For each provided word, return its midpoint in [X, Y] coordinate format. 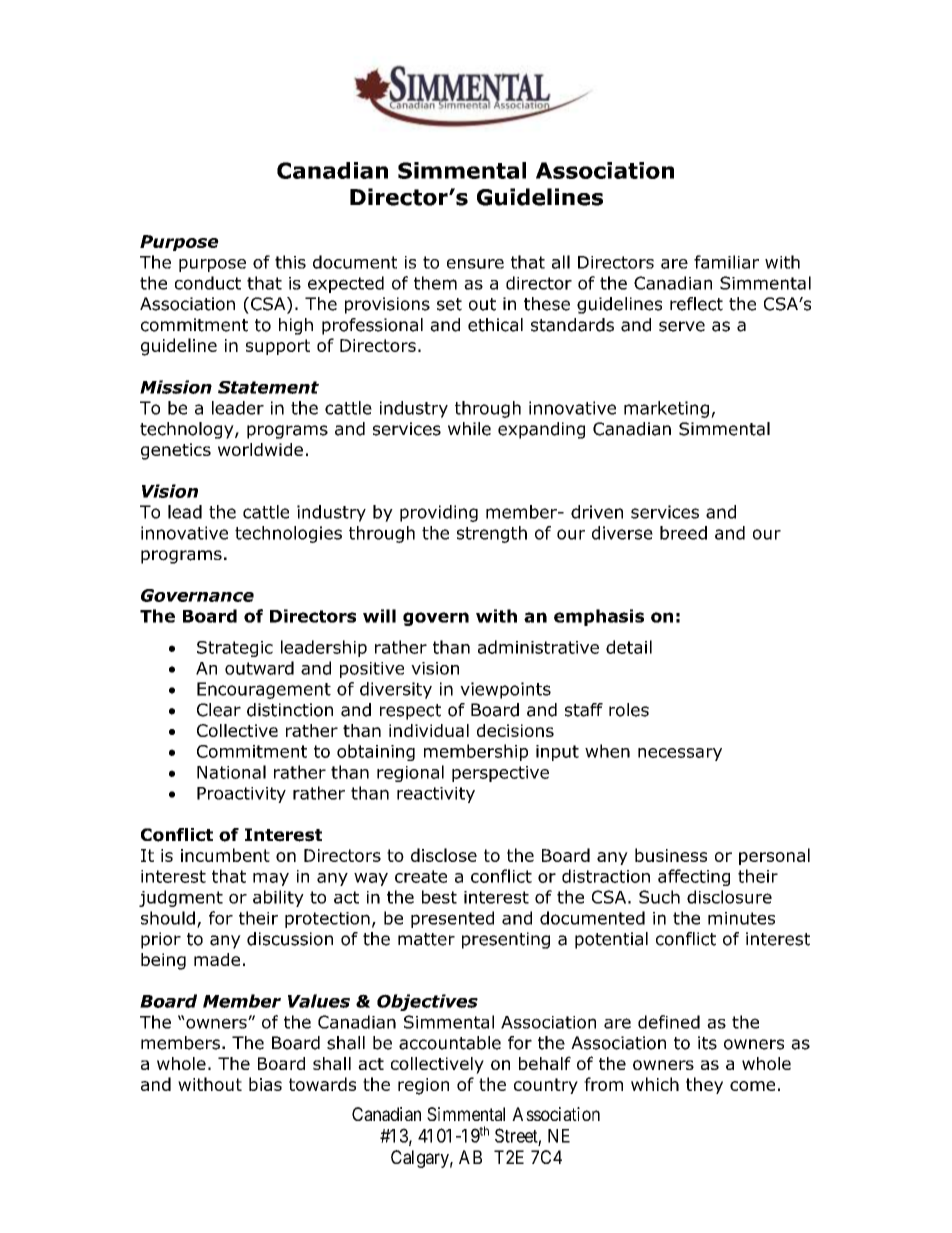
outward [259, 668]
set [449, 304]
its [707, 1043]
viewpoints [505, 690]
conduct [208, 283]
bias [265, 1084]
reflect [696, 304]
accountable [450, 1043]
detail [629, 647]
